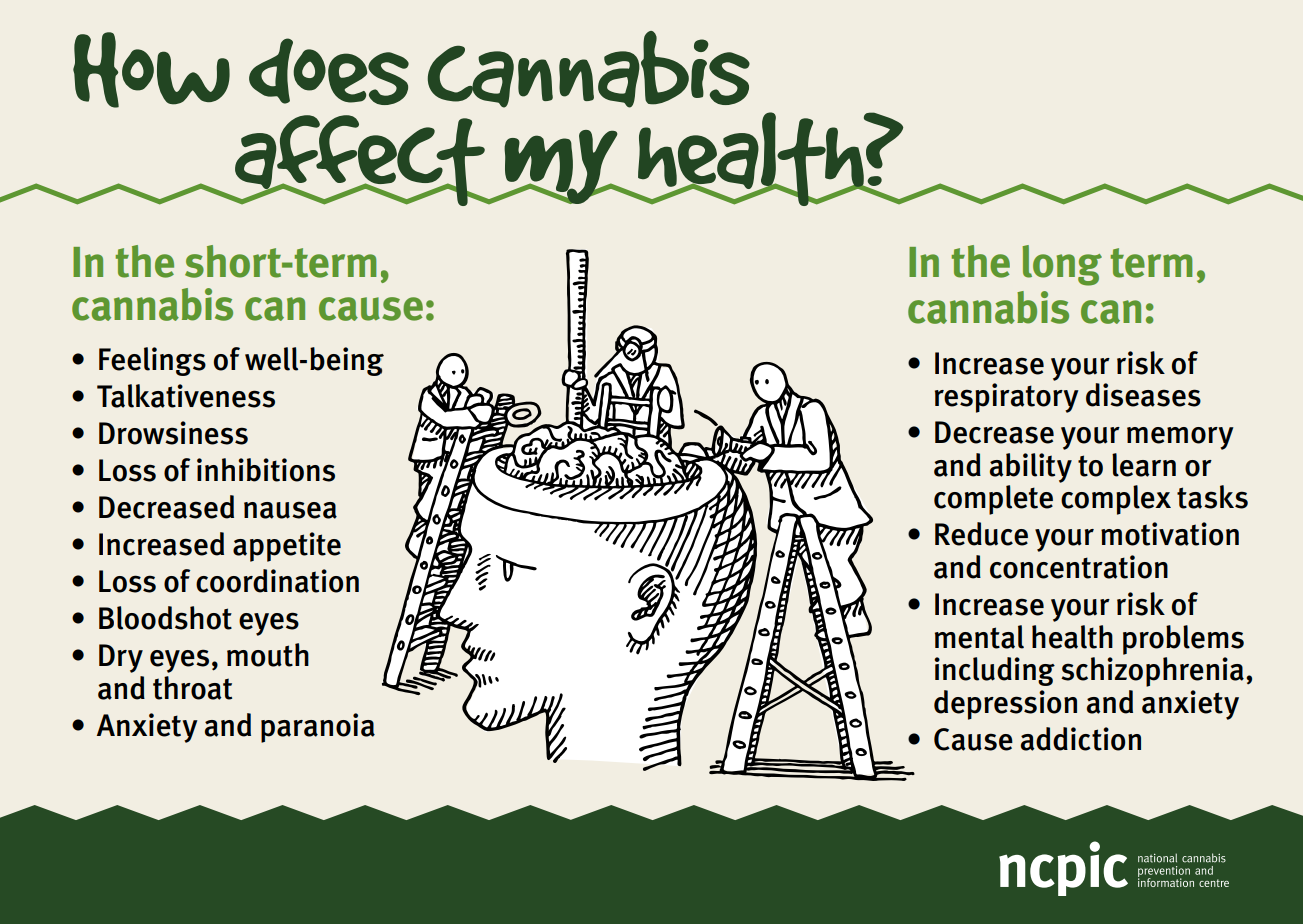  Describe the element at coordinates (1062, 265) in the image. I see `long` at that location.
